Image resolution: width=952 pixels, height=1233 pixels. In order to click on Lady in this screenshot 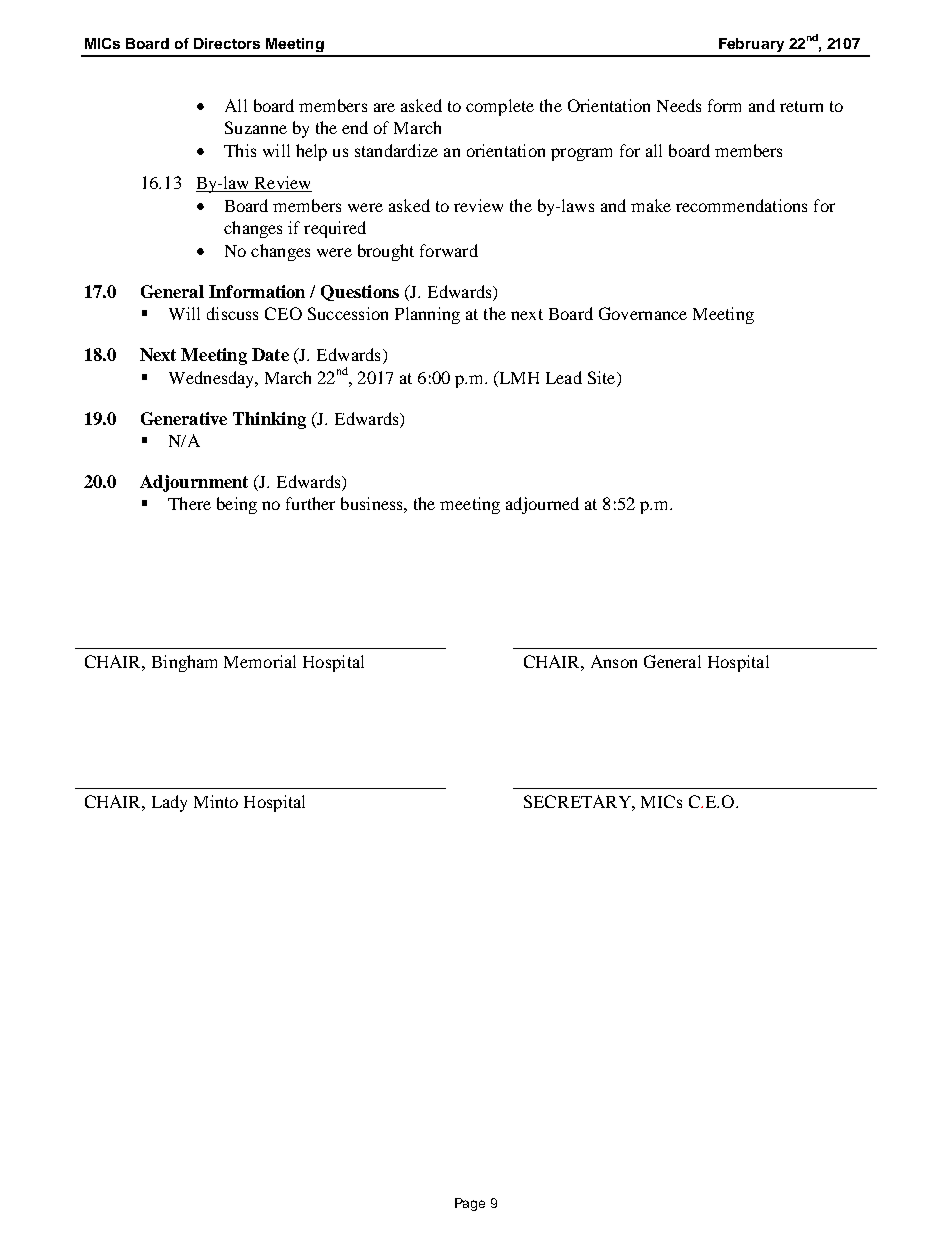, I will do `click(169, 803)`.
